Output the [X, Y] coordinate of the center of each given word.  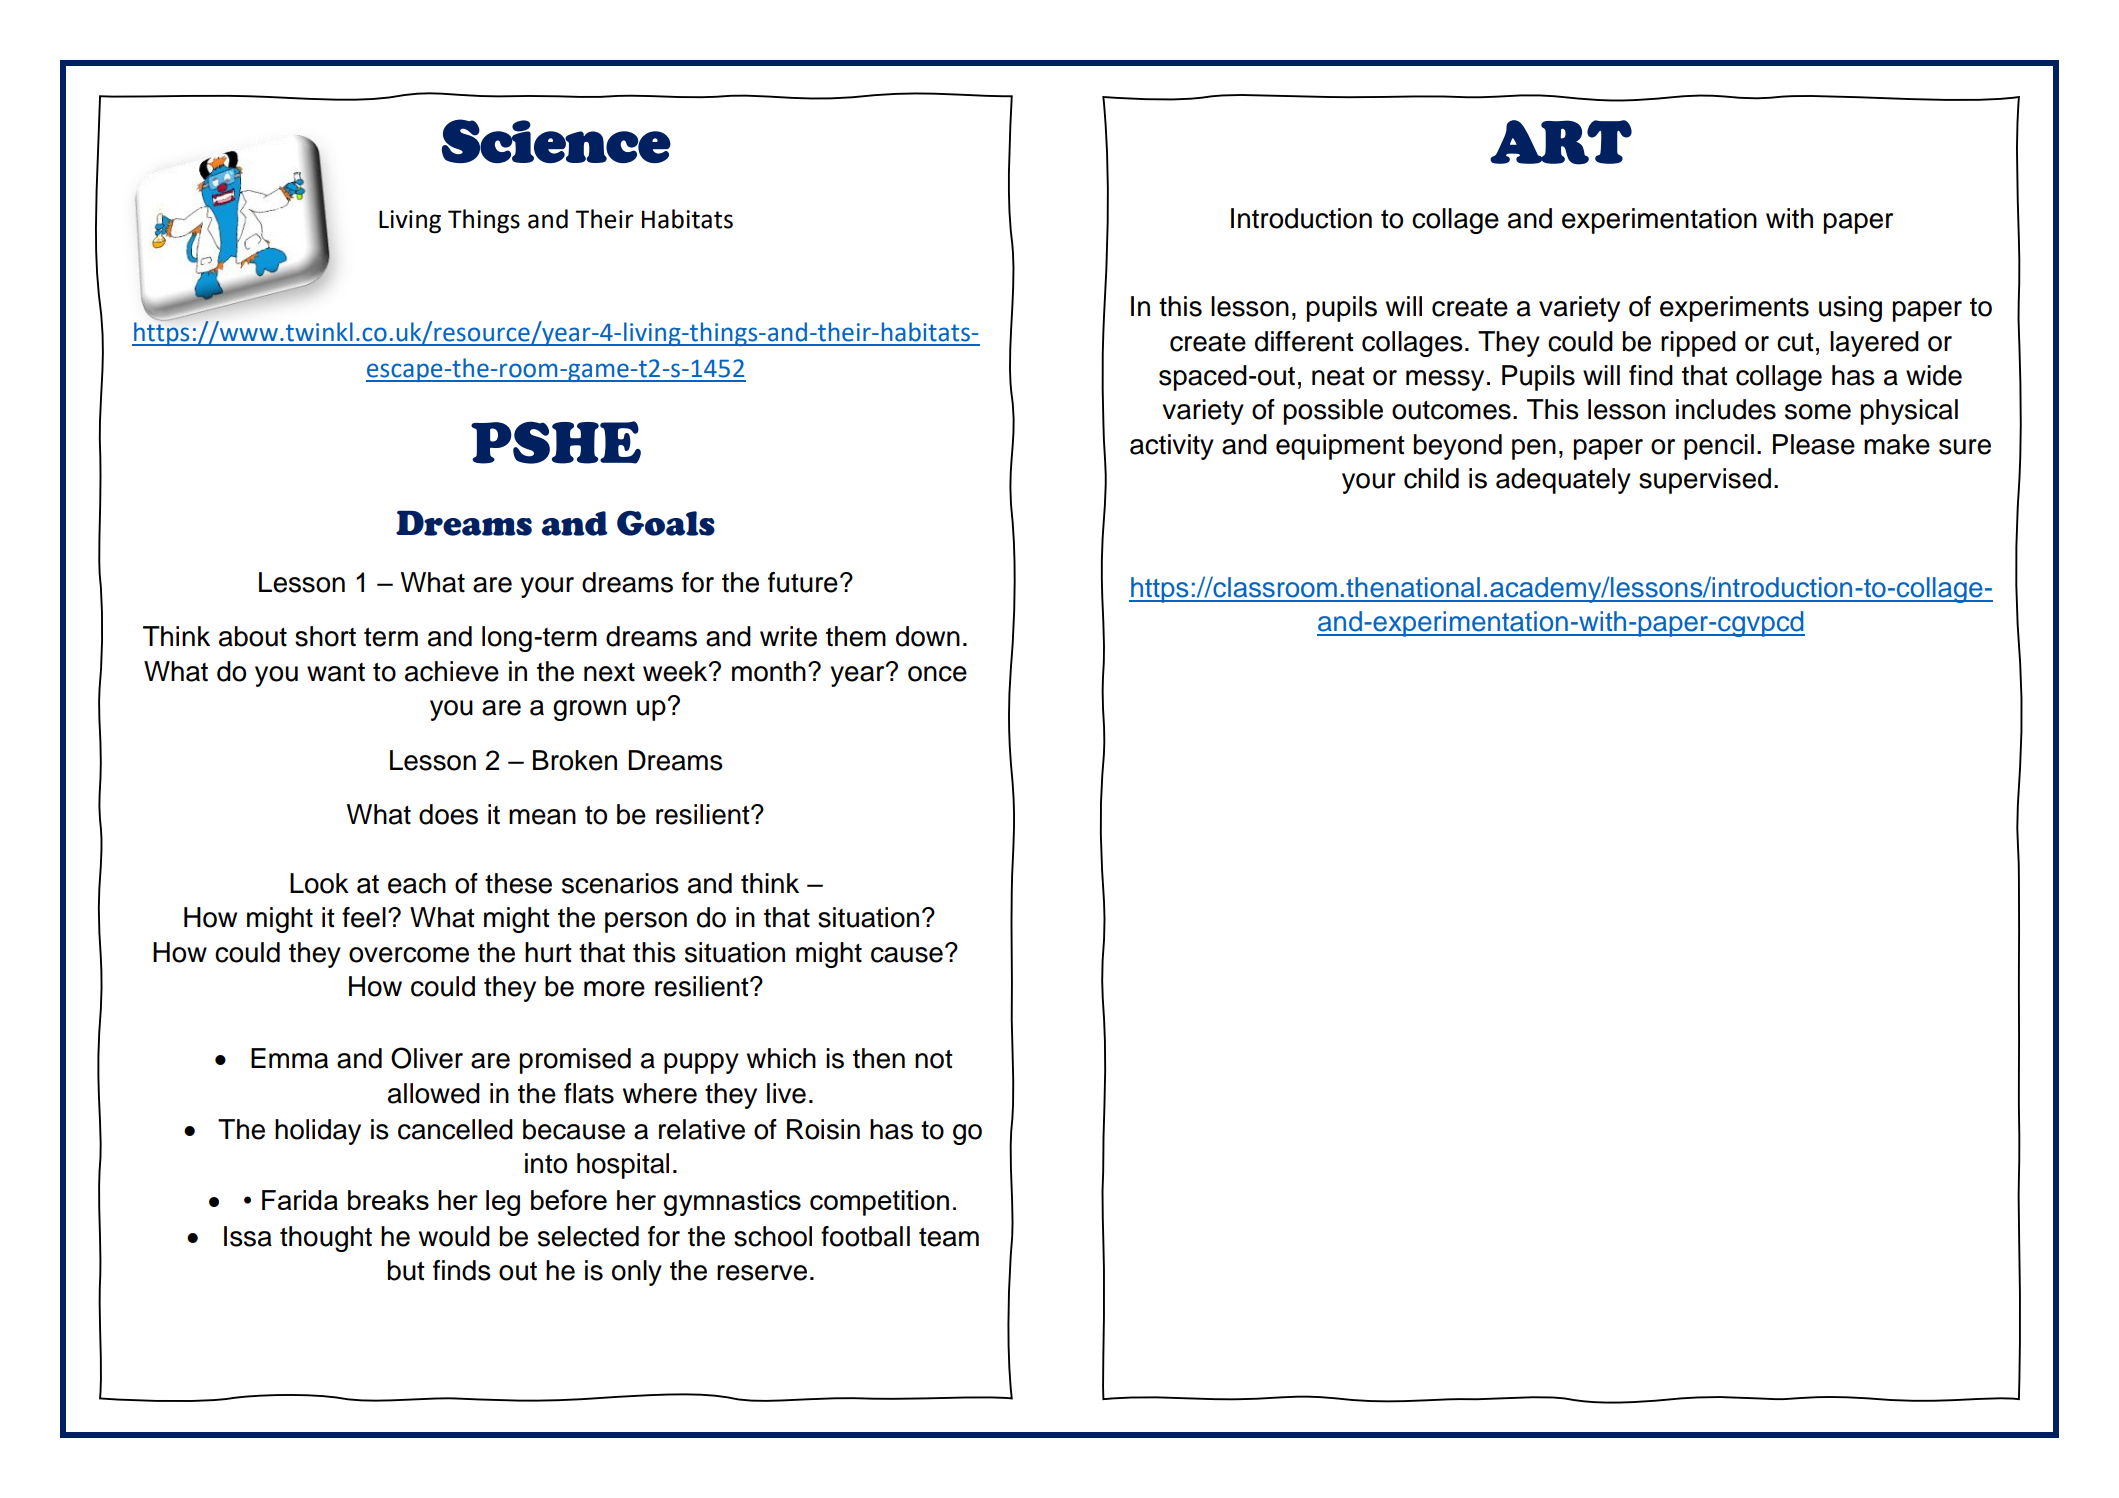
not [934, 1059]
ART [1561, 142]
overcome [409, 955]
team [949, 1237]
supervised [1705, 481]
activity [1172, 447]
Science [556, 141]
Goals [666, 523]
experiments [1734, 309]
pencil [1719, 447]
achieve [452, 671]
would [454, 1236]
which [781, 1058]
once [937, 674]
